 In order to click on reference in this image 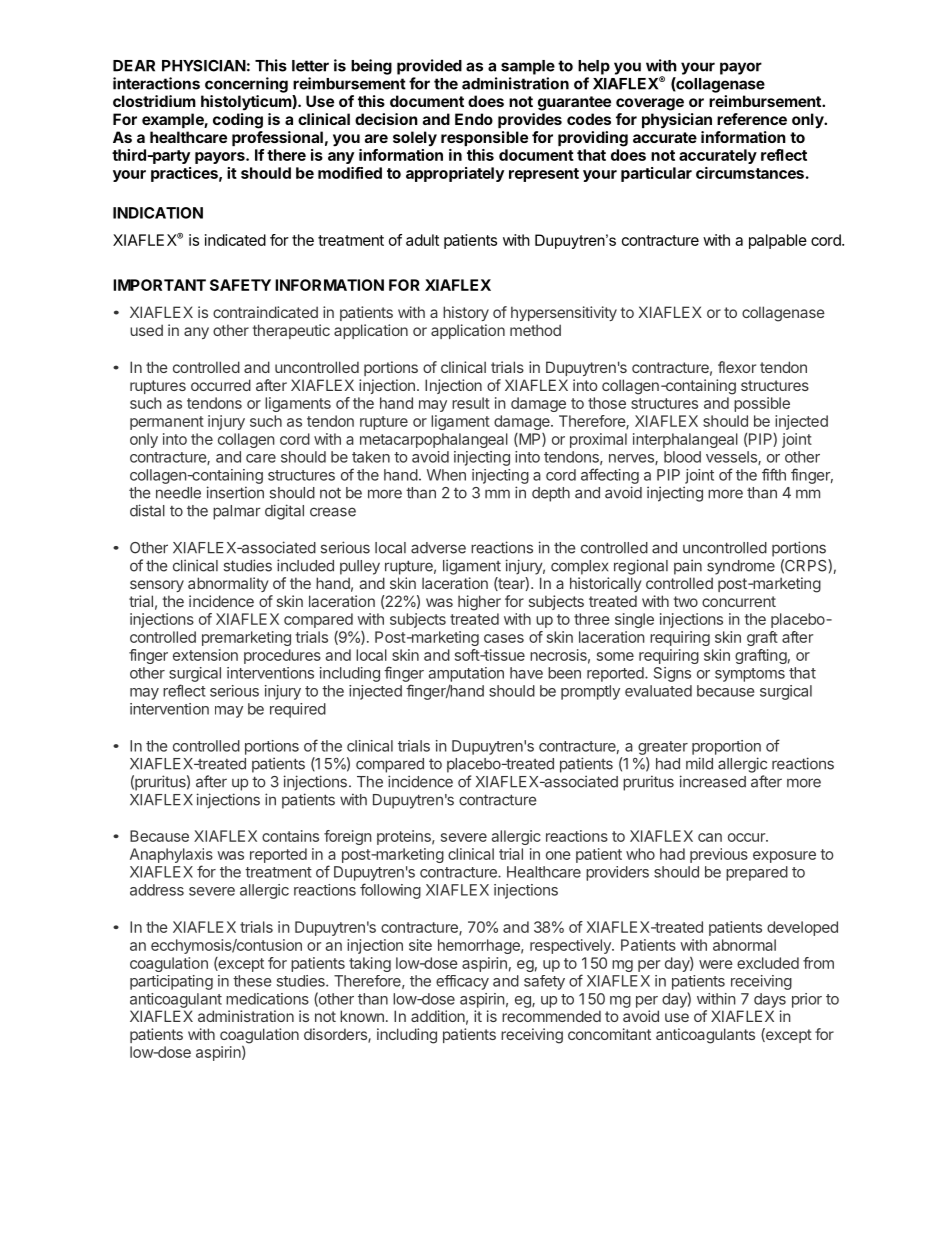, I will do `click(752, 119)`.
